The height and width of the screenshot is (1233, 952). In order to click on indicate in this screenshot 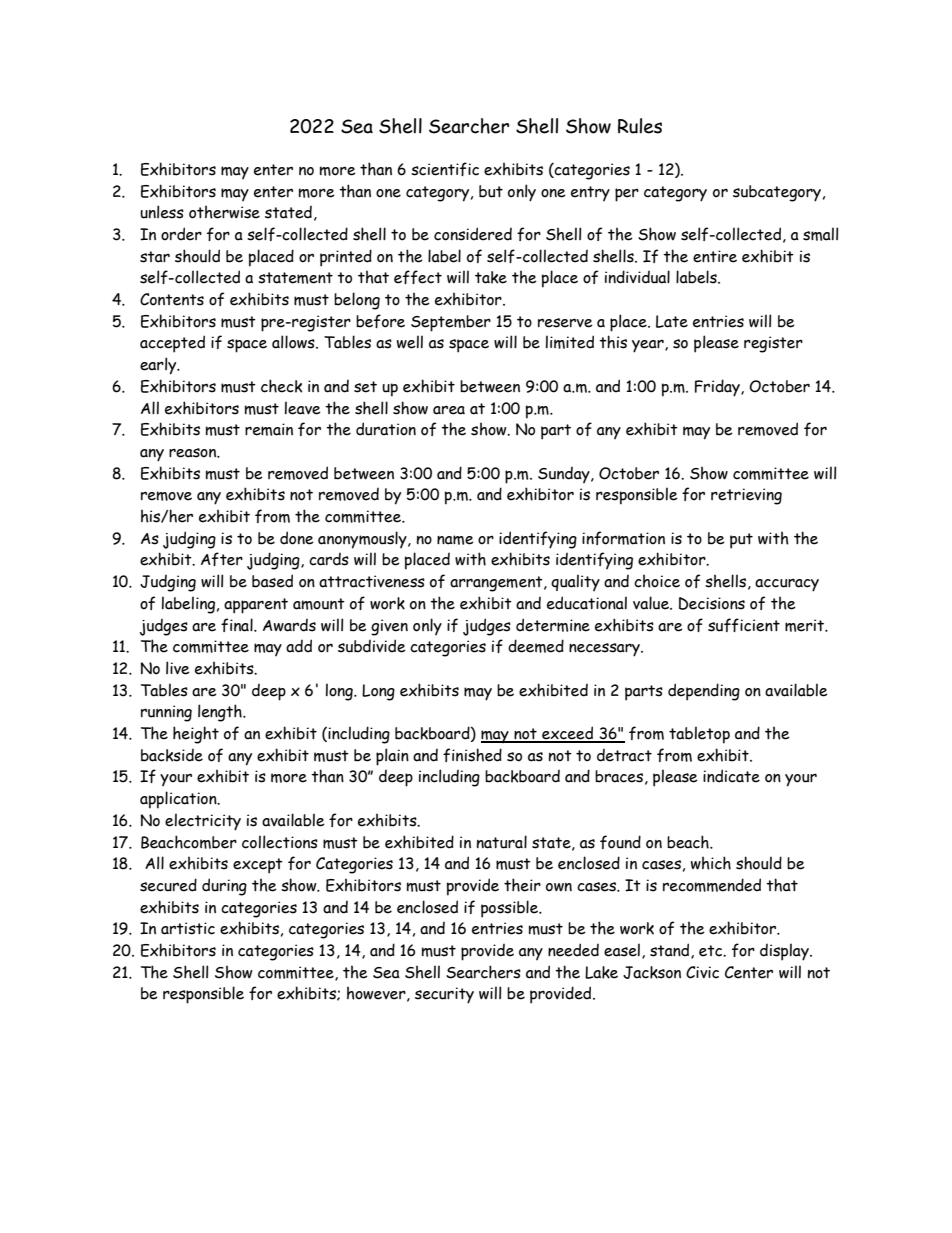, I will do `click(731, 776)`.
